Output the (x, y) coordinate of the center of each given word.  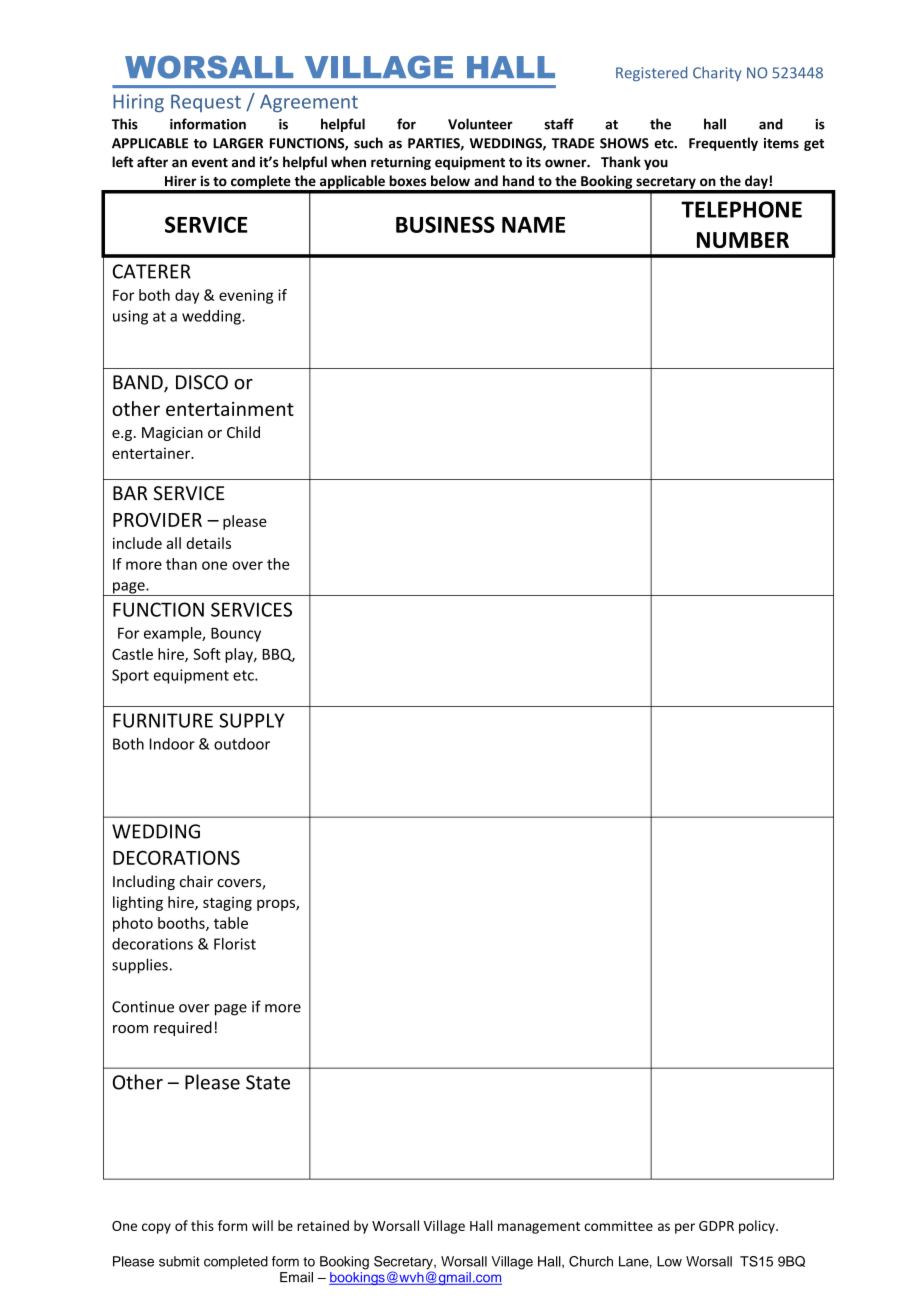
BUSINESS (445, 224)
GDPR (716, 1226)
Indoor (172, 744)
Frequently (723, 144)
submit (179, 1261)
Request (206, 103)
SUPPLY (251, 720)
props (277, 905)
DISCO (202, 382)
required (183, 1028)
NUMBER (743, 240)
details (209, 543)
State (268, 1082)
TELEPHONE (741, 209)
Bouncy (236, 634)
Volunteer (480, 124)
